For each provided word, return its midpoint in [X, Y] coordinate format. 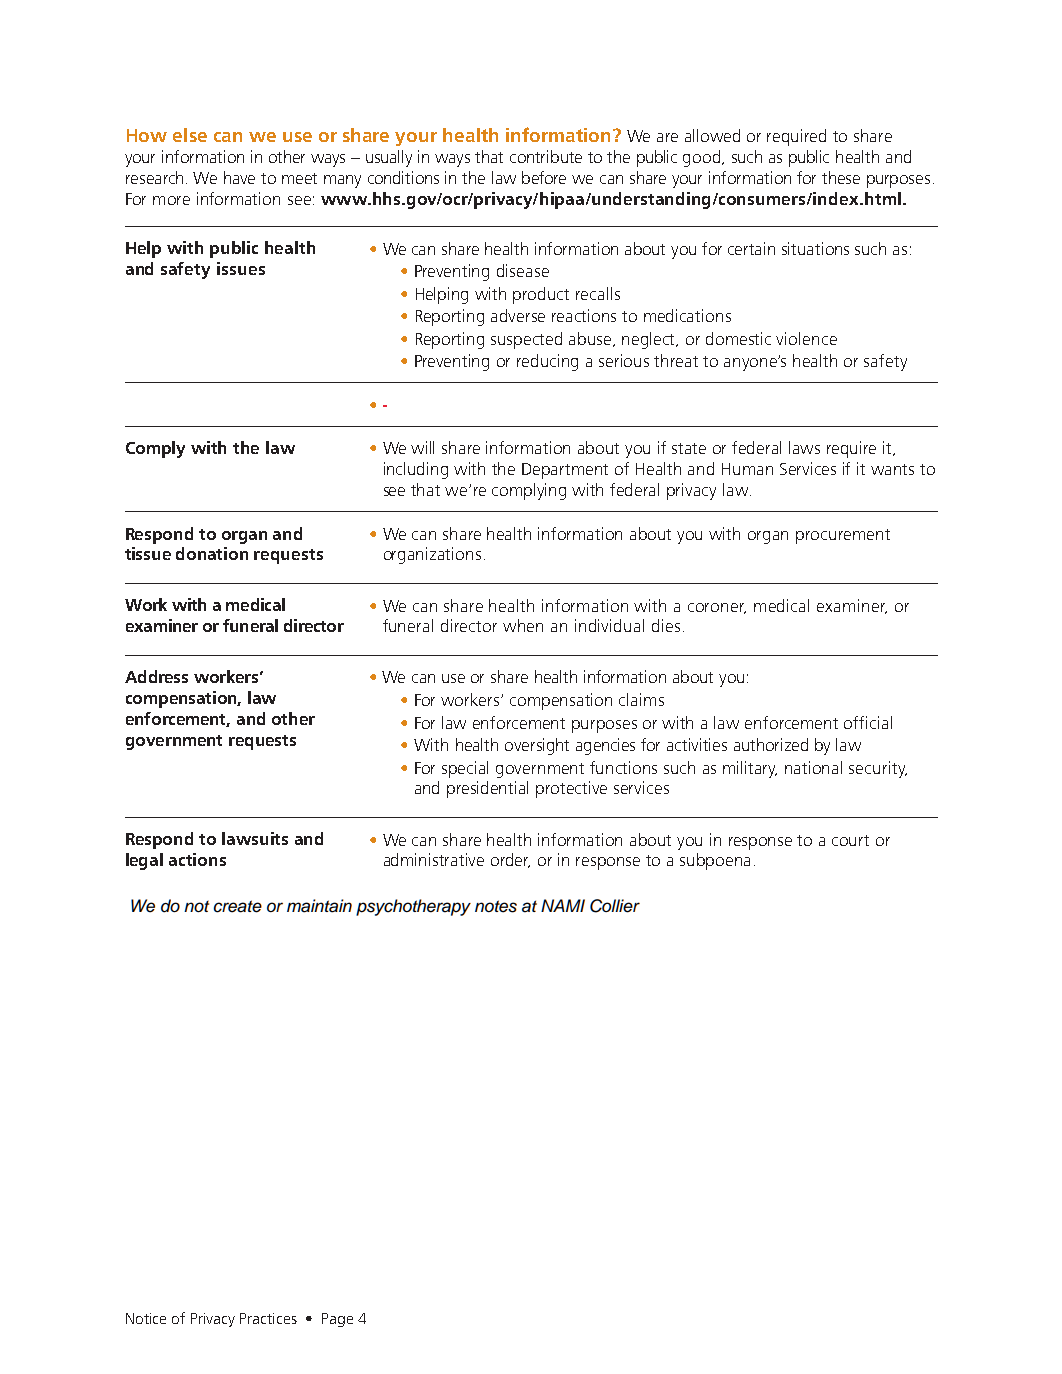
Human [747, 469]
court [850, 840]
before [544, 177]
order [510, 860]
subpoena [715, 861]
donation [212, 553]
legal [144, 861]
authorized [771, 744]
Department [565, 471]
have [239, 177]
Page [337, 1320]
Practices [268, 1318]
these [841, 177]
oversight [537, 746]
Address [156, 676]
